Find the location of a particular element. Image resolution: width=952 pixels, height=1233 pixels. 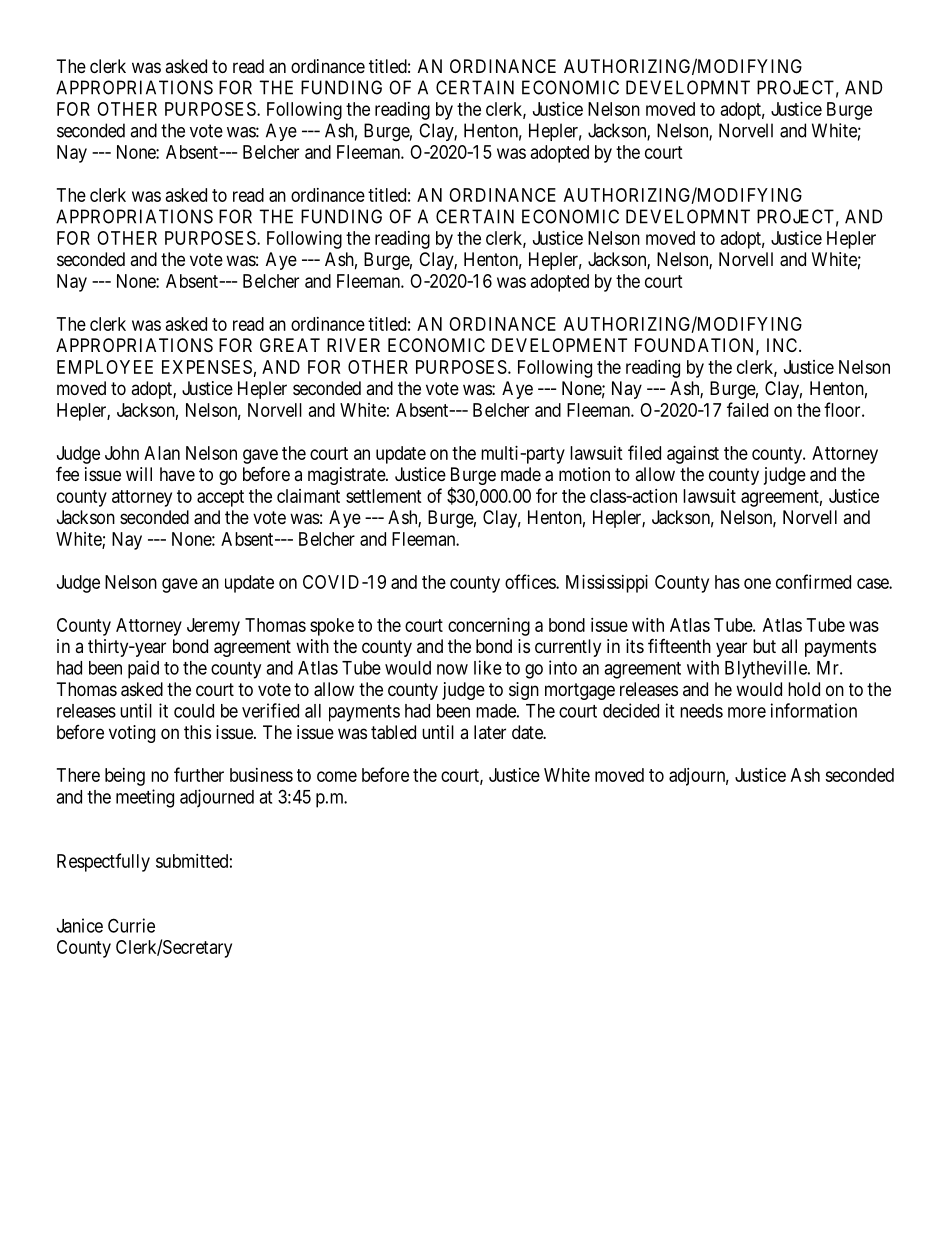

later is located at coordinates (490, 732).
